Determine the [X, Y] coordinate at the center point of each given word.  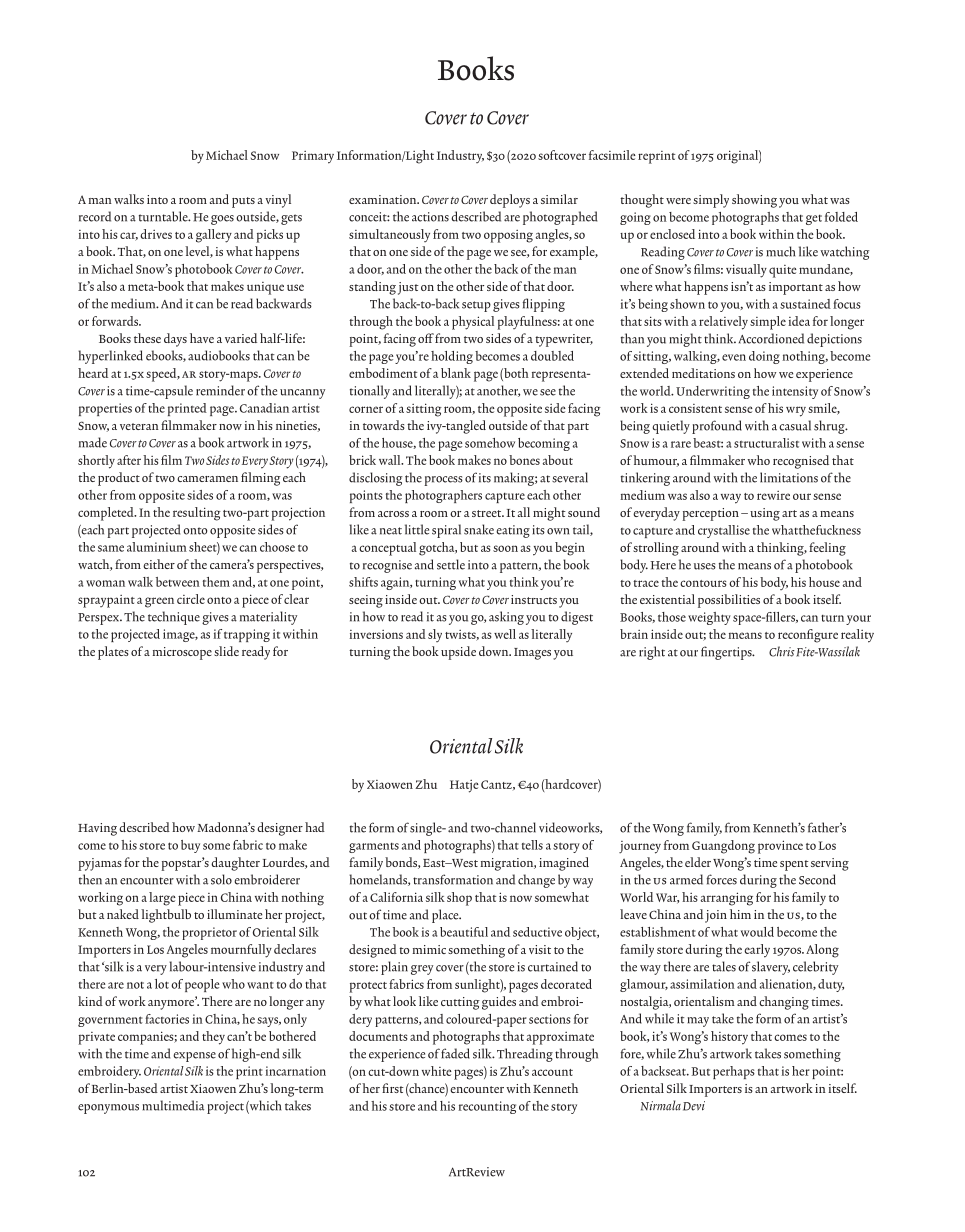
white [437, 1071]
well [505, 634]
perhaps [734, 1072]
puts [243, 202]
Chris [782, 651]
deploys [510, 201]
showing [754, 201]
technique [174, 618]
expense [194, 1057]
